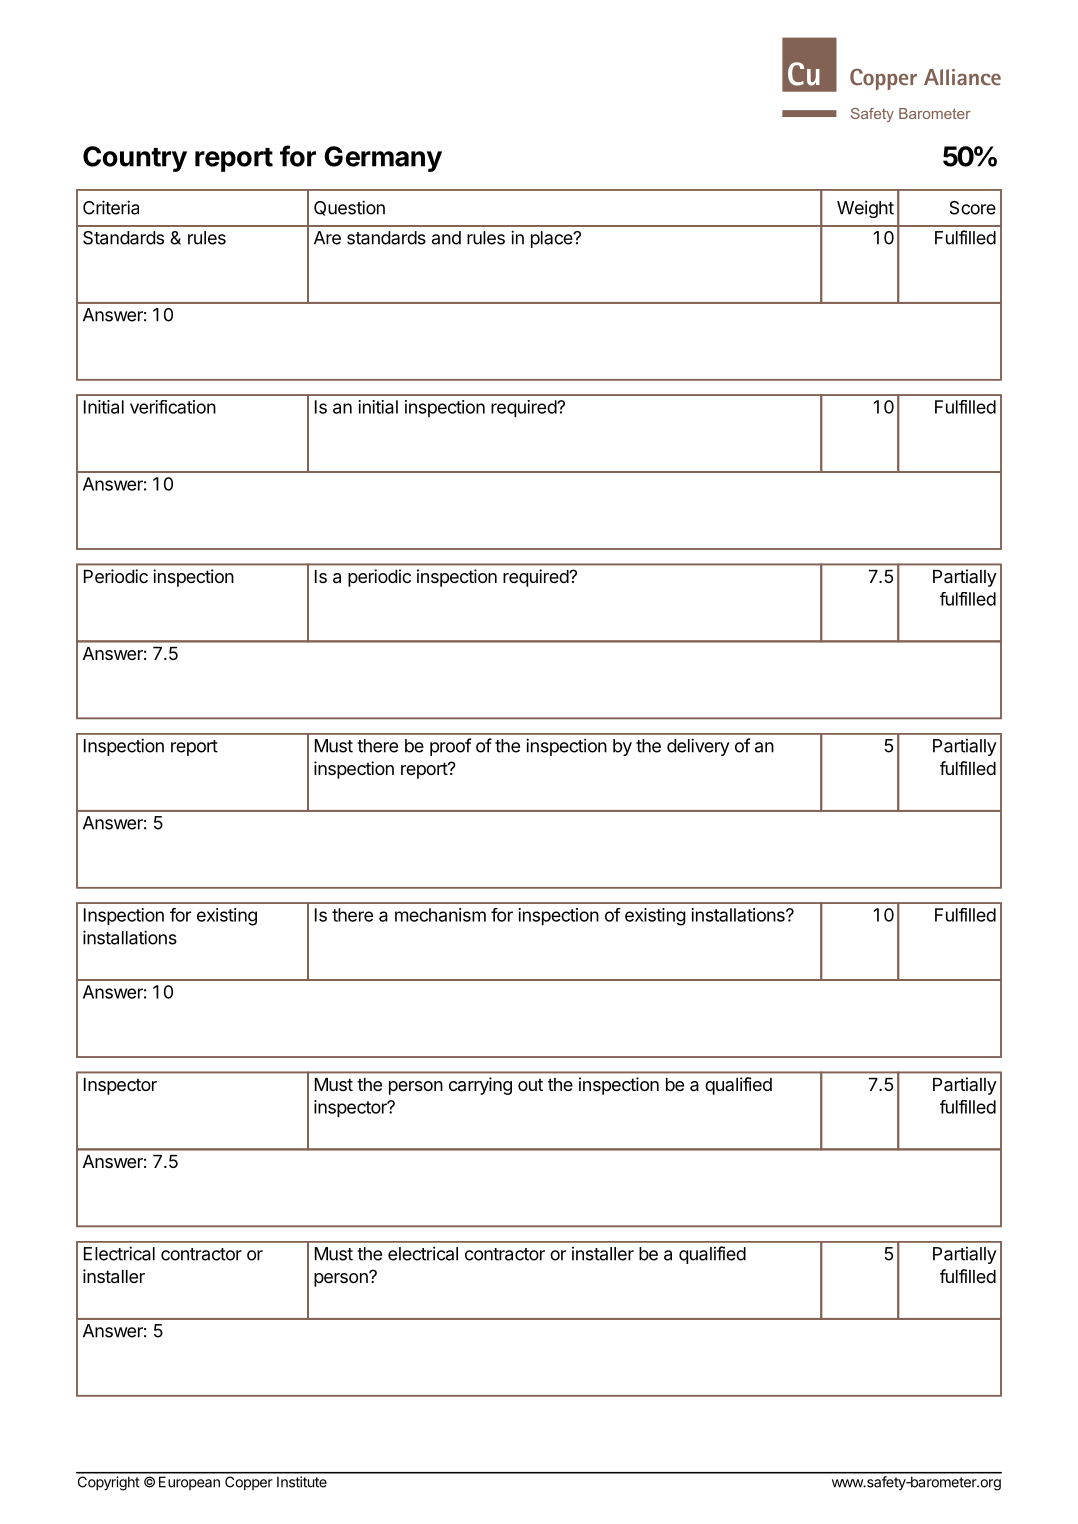  What do you see at coordinates (327, 238) in the page?
I see `Are` at bounding box center [327, 238].
